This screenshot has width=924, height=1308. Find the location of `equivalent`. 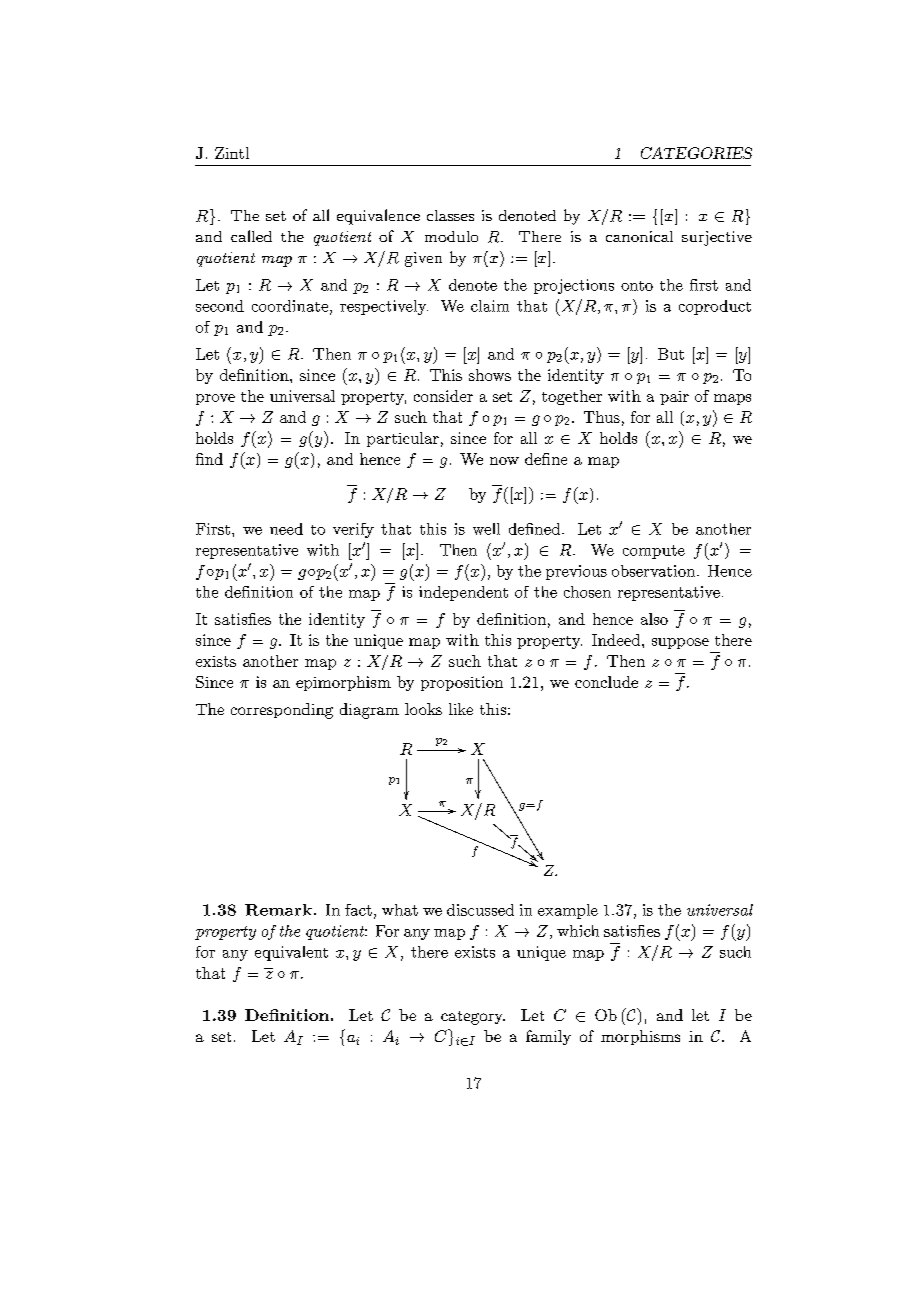

equivalent is located at coordinates (291, 953).
